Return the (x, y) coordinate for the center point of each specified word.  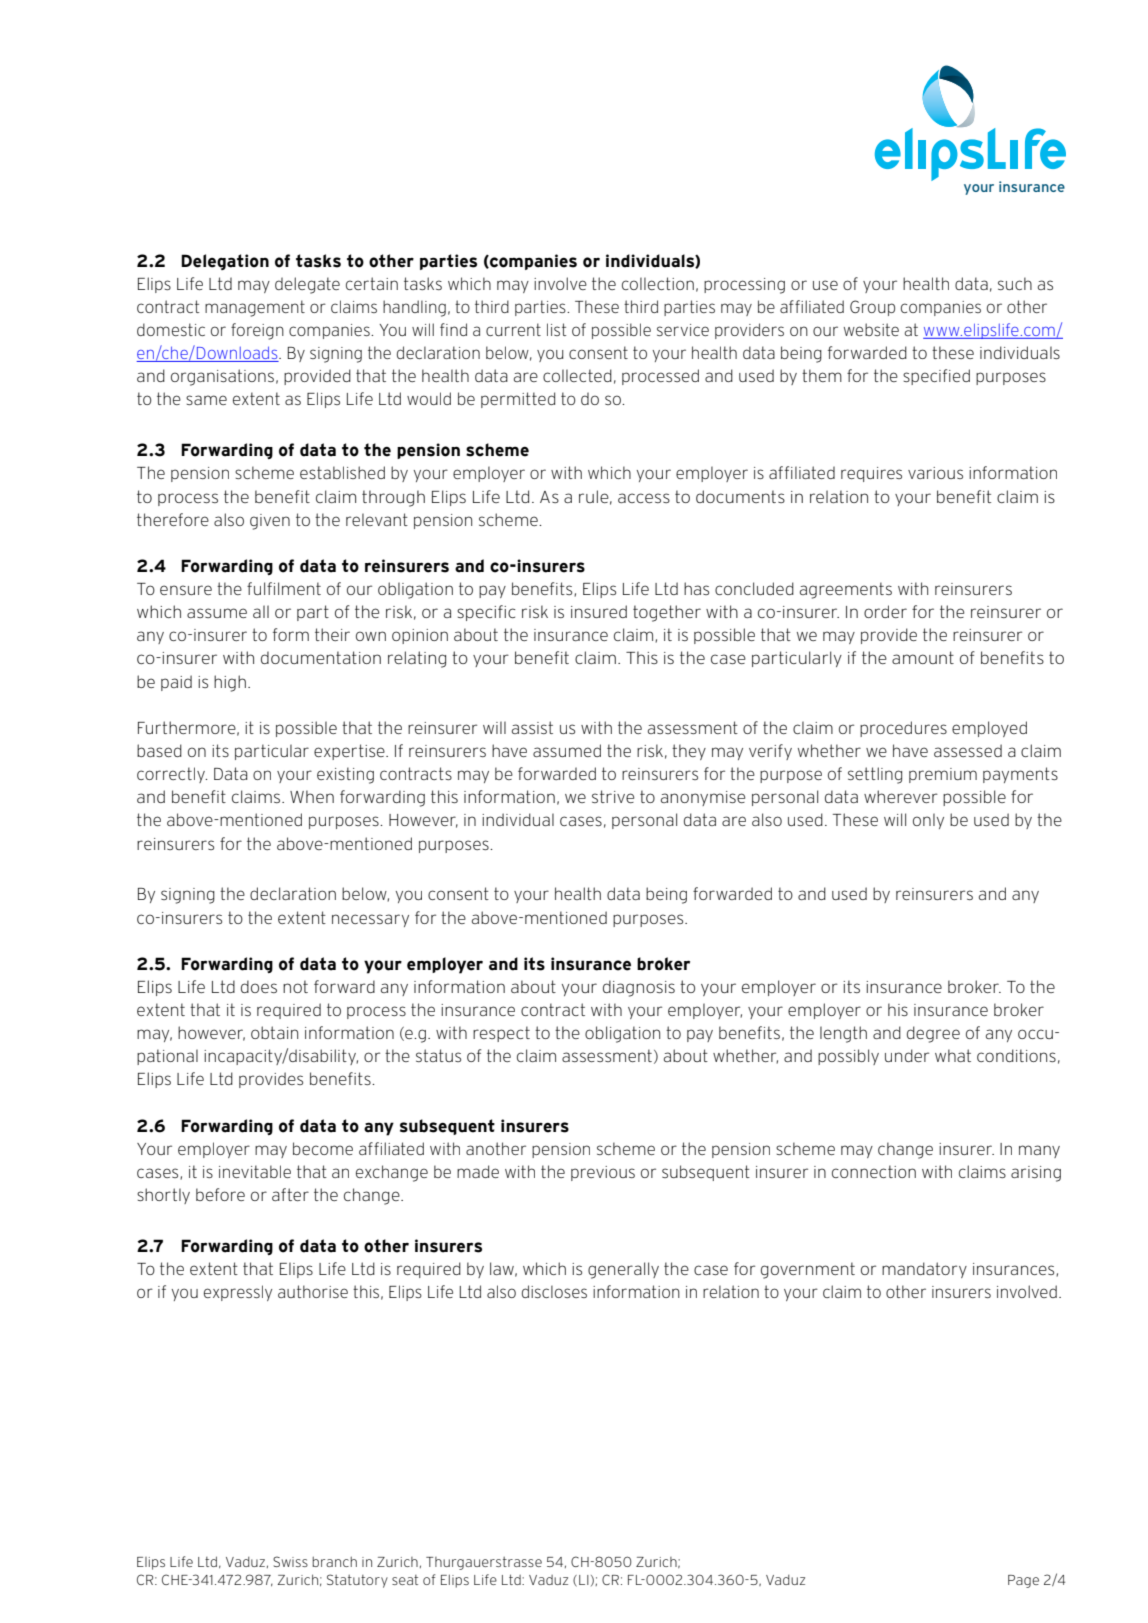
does (259, 986)
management (255, 308)
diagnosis (639, 988)
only (928, 821)
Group (872, 308)
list (556, 329)
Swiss (290, 1561)
